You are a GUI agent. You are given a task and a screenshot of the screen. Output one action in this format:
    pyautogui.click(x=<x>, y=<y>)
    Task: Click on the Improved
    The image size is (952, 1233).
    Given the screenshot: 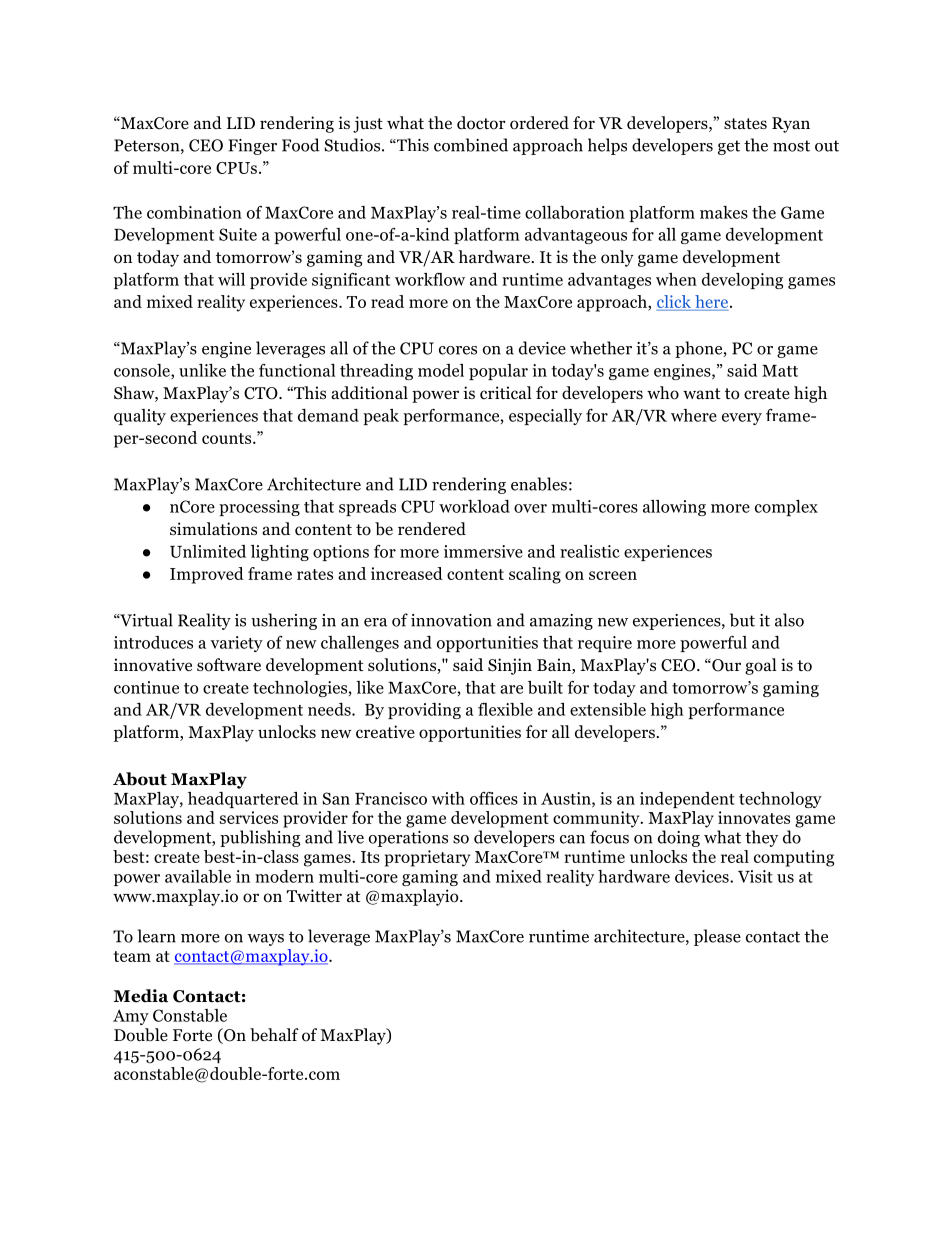 What is the action you would take?
    pyautogui.click(x=207, y=575)
